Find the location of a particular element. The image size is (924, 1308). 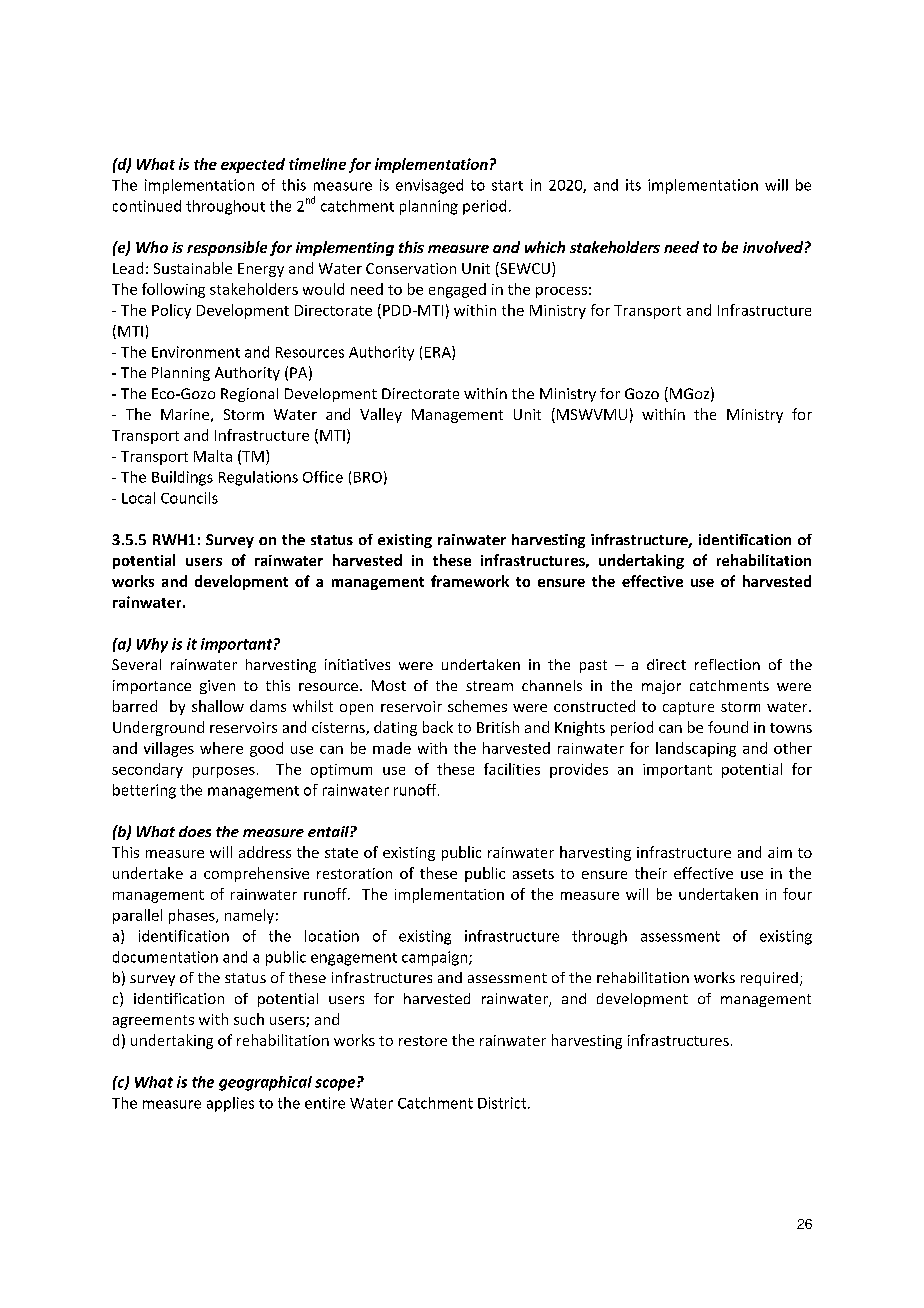

its is located at coordinates (633, 185).
